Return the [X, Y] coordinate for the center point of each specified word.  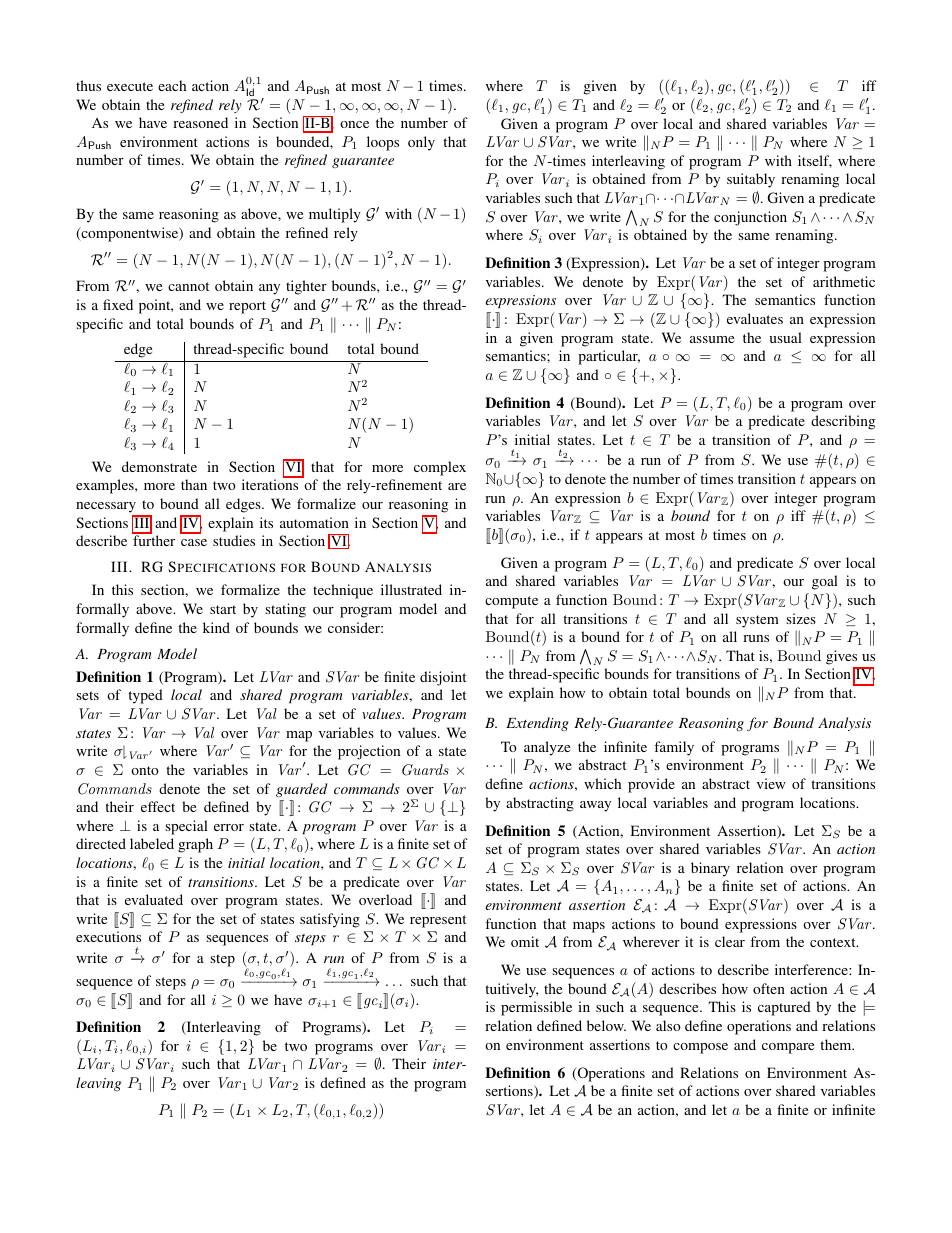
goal [825, 582]
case [194, 542]
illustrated [411, 589]
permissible [536, 1008]
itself [815, 161]
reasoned [200, 122]
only [421, 143]
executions [108, 936]
